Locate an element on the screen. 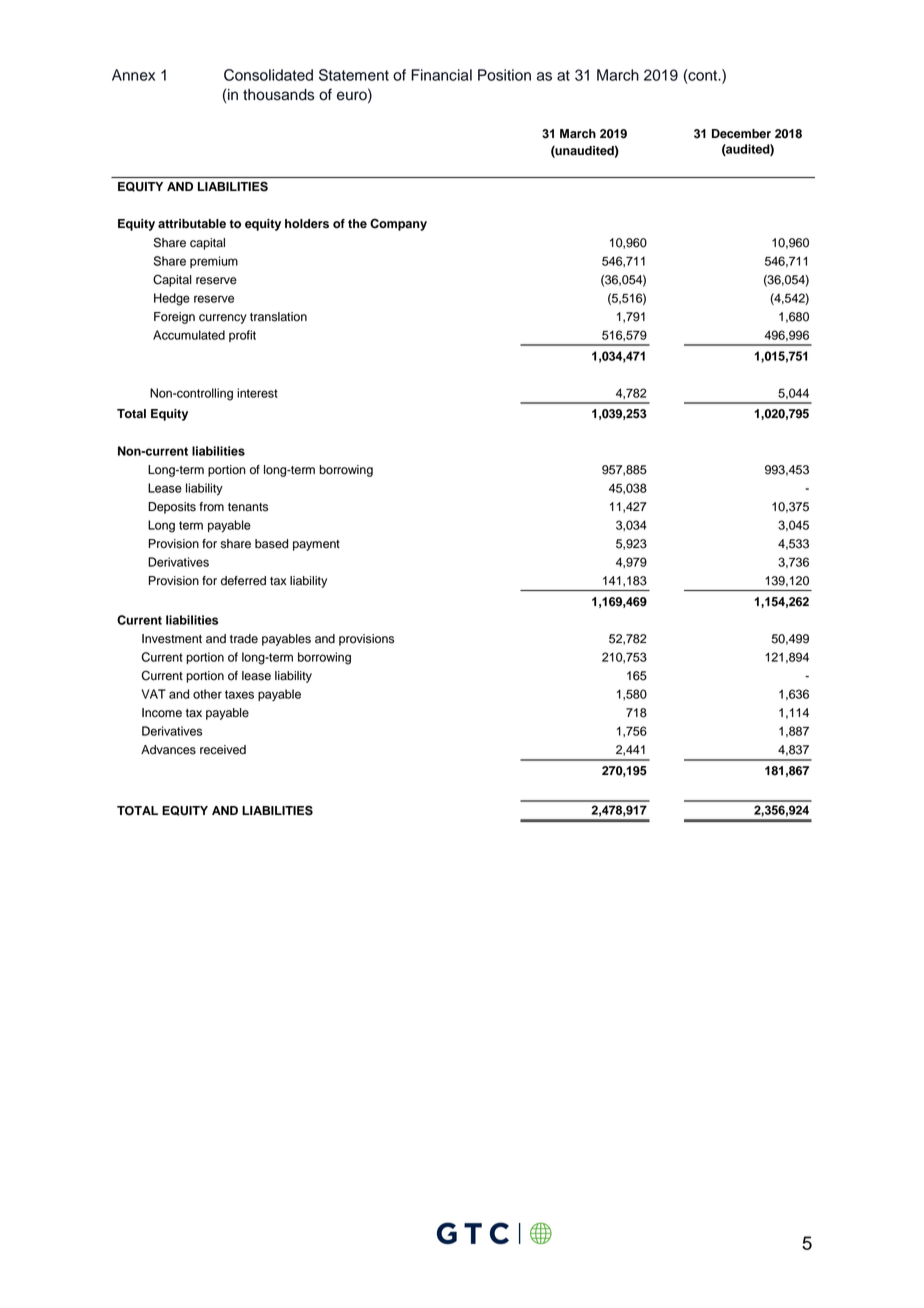 The width and height of the screenshot is (924, 1308). Financial is located at coordinates (441, 75).
